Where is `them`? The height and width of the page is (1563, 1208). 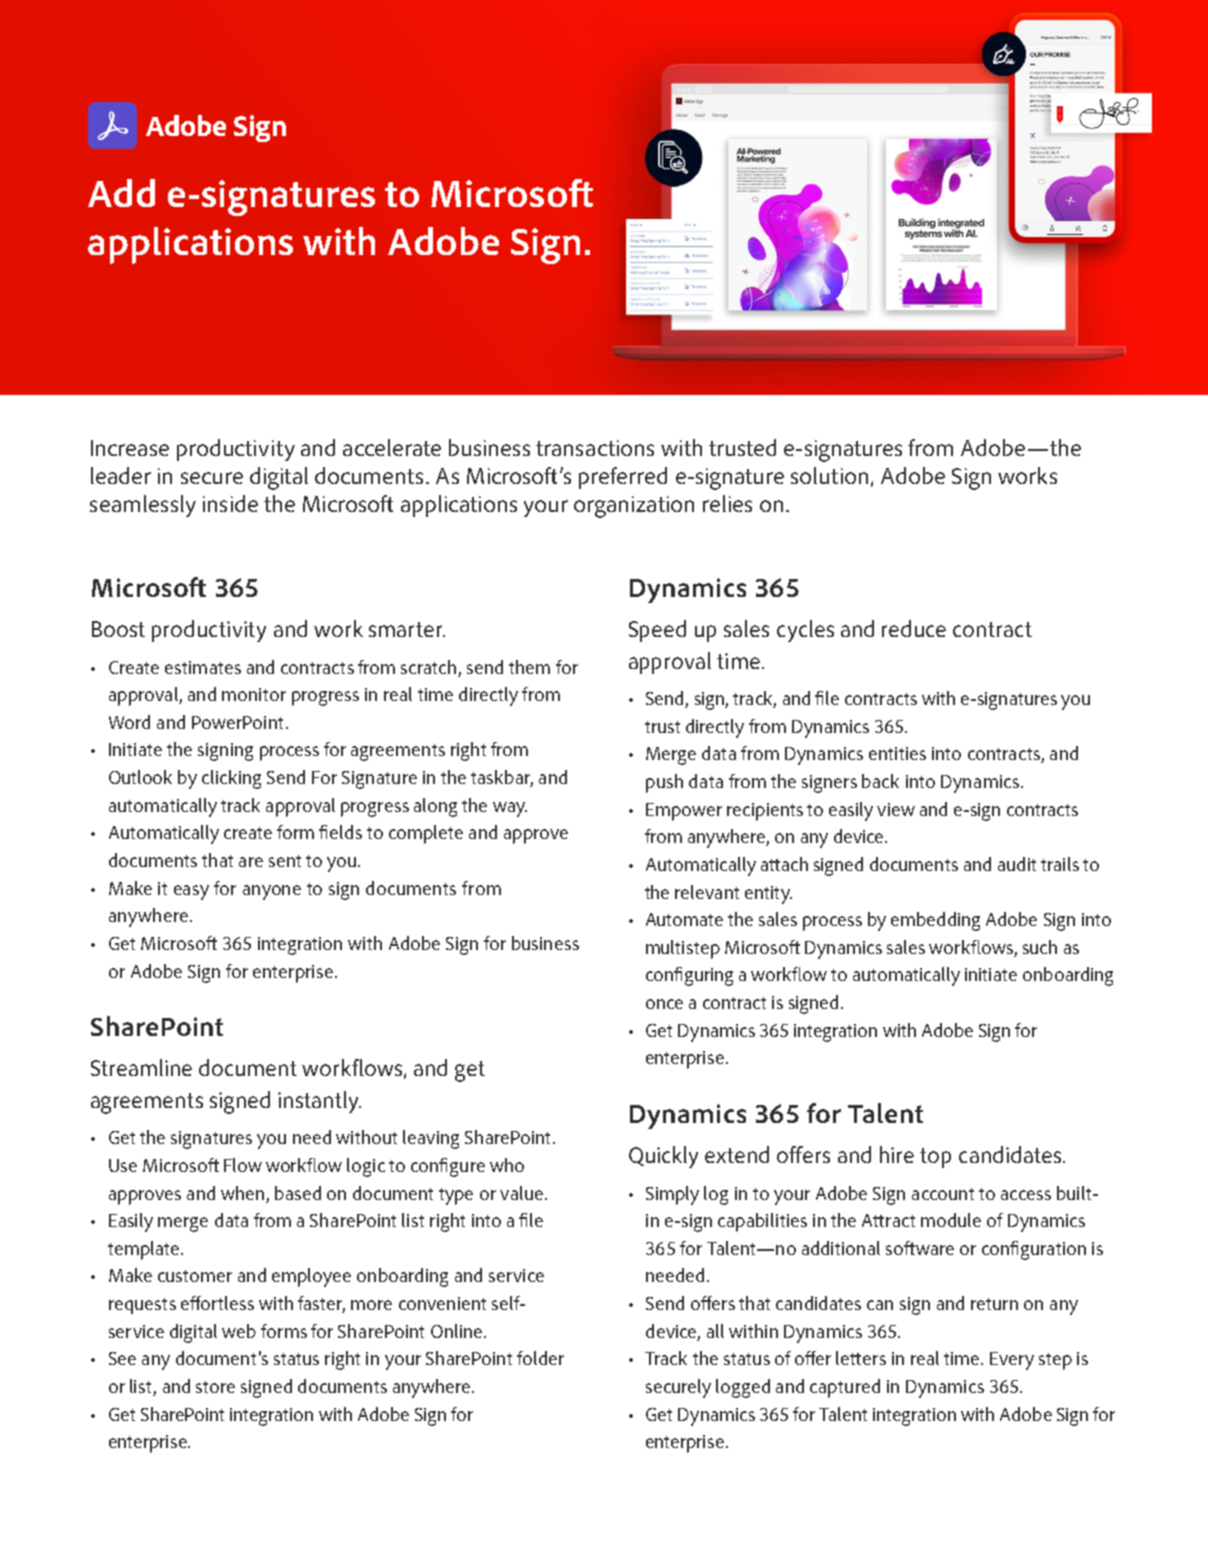 them is located at coordinates (529, 667).
